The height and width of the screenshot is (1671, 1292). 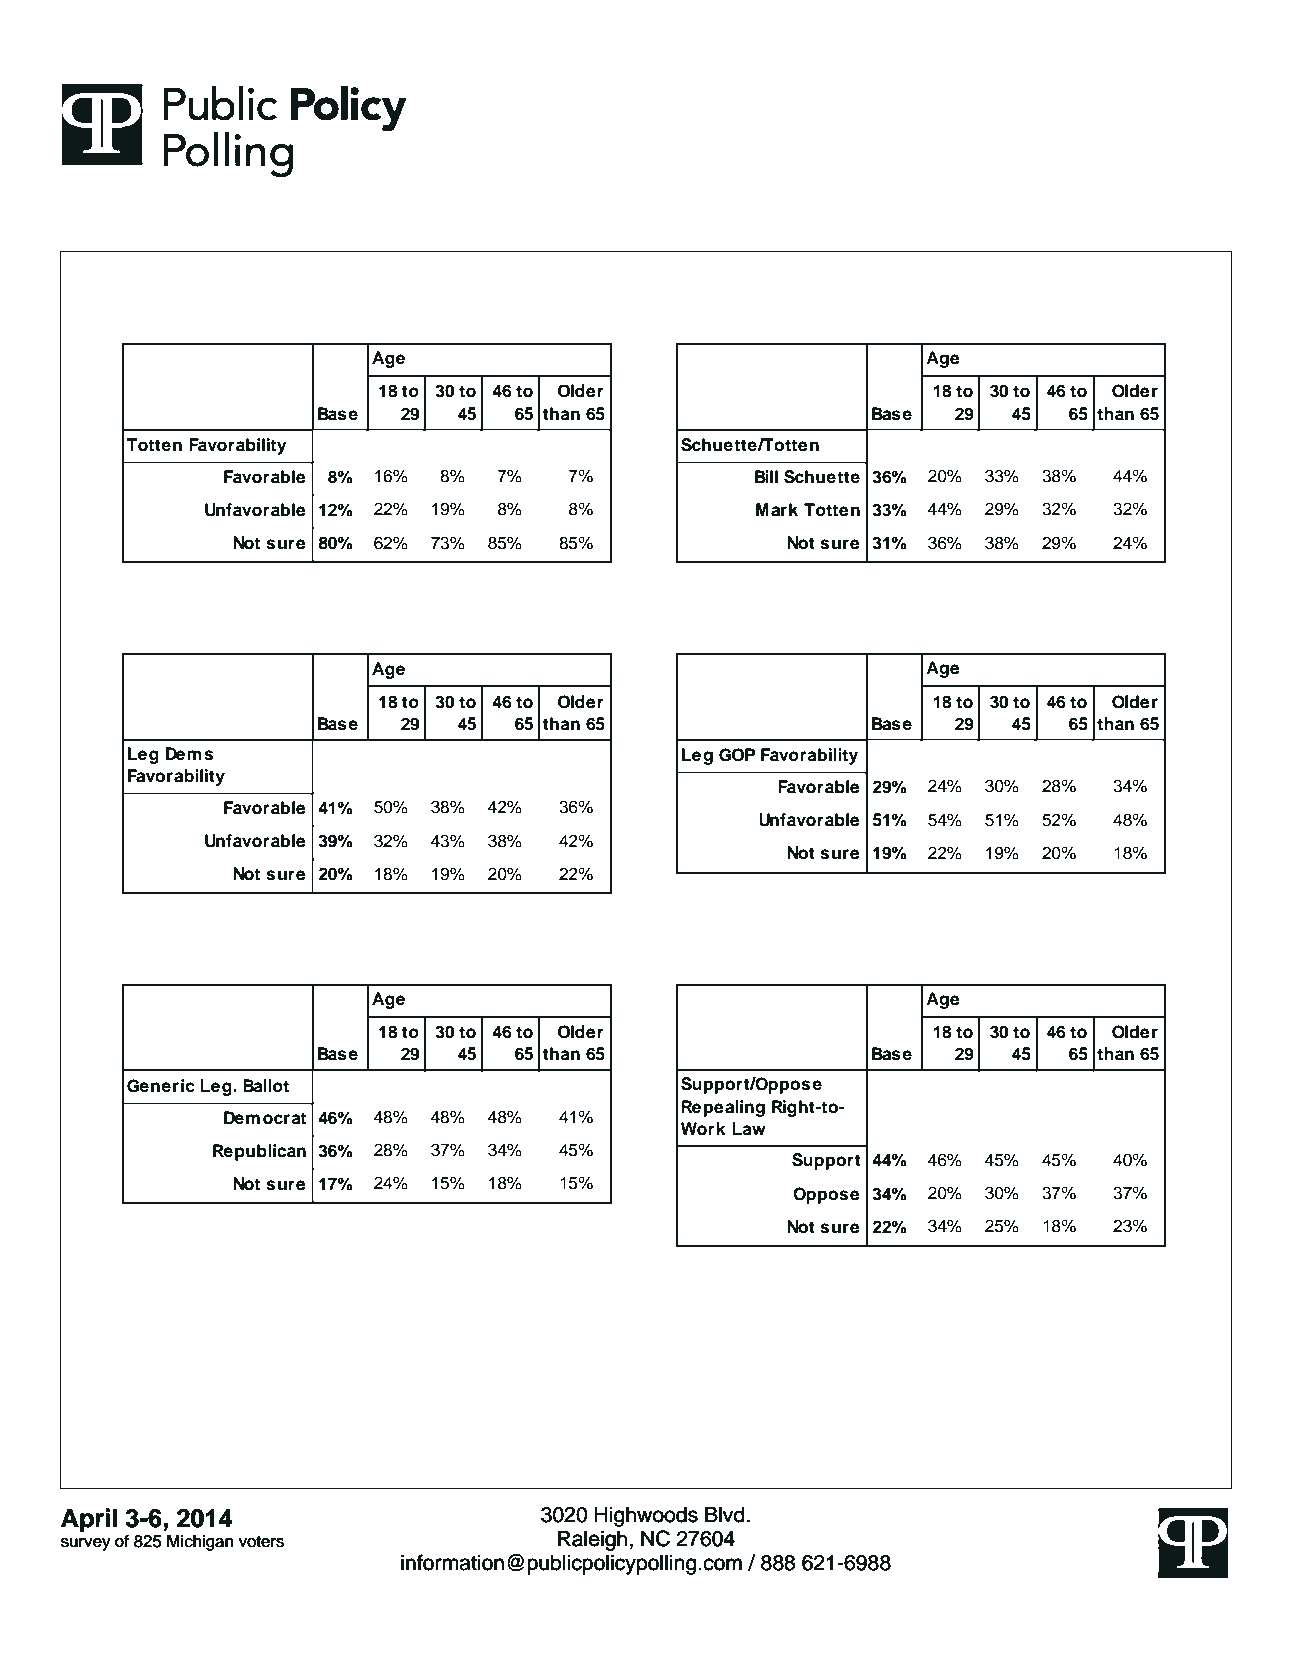 I want to click on Ballot, so click(x=266, y=1086).
